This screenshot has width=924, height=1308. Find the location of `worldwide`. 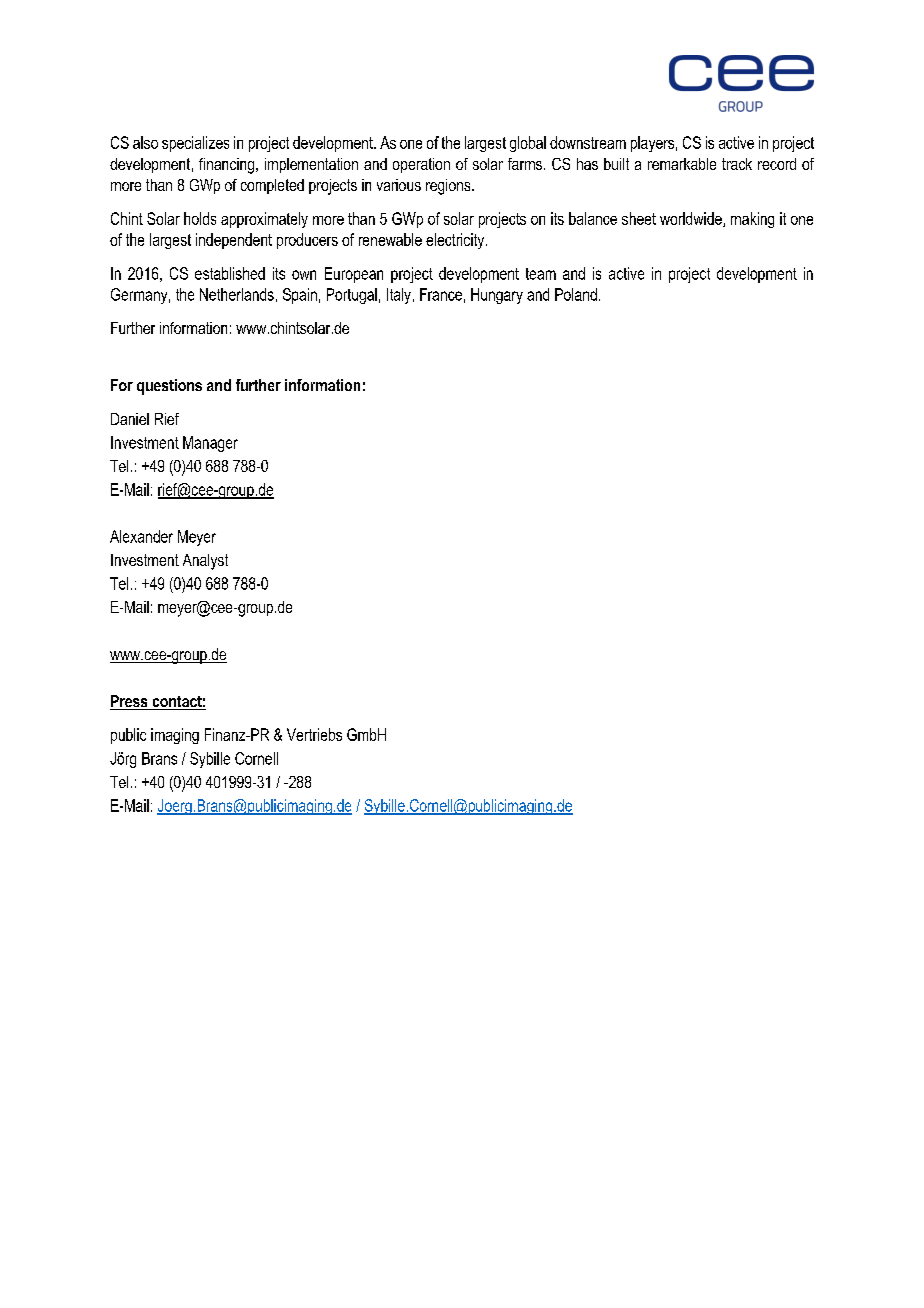

worldwide is located at coordinates (692, 219).
